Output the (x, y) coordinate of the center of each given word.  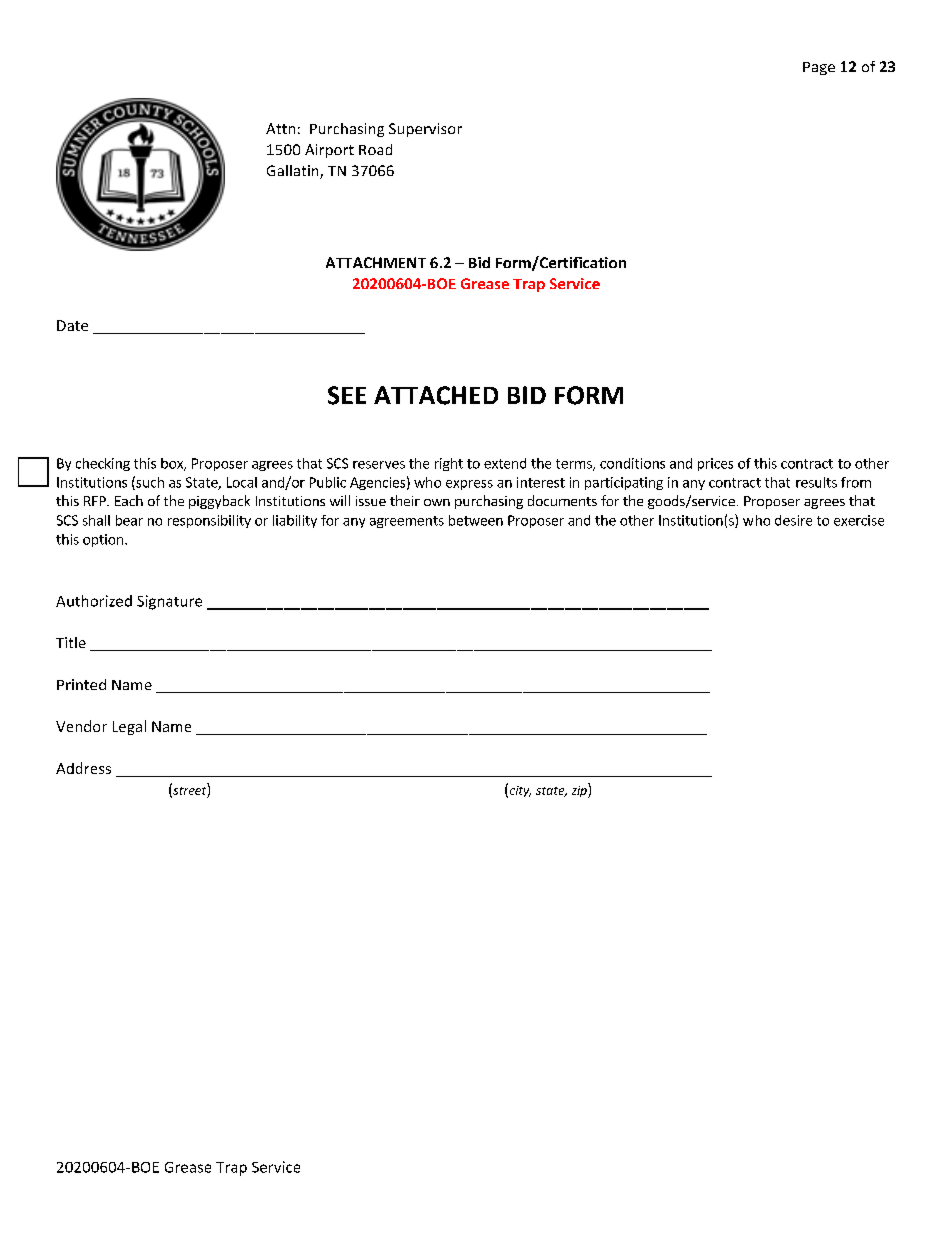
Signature (169, 602)
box (173, 464)
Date (72, 325)
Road (375, 149)
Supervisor (425, 130)
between (476, 520)
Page (819, 68)
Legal (129, 727)
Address (83, 768)
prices (715, 464)
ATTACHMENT (376, 262)
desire (793, 520)
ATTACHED (436, 395)
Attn (280, 128)
